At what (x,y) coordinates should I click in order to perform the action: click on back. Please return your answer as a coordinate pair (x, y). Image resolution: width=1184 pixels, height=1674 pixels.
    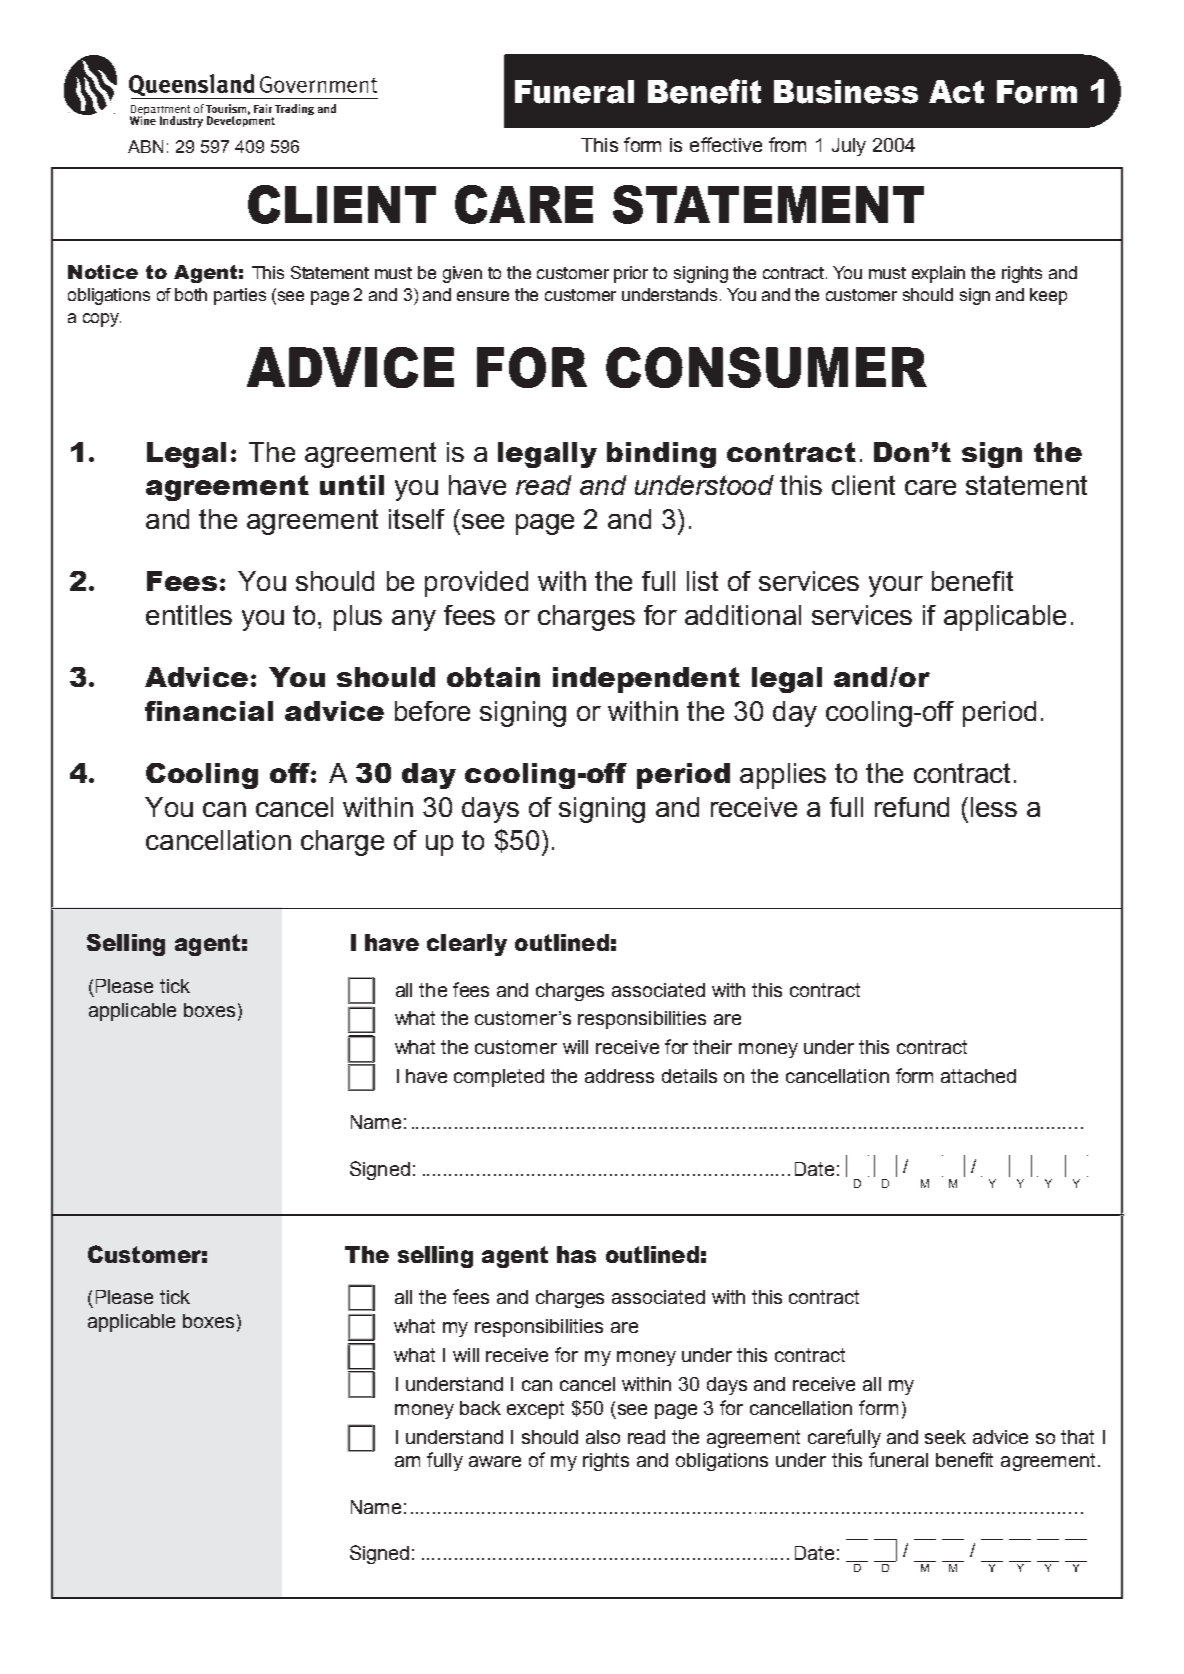
    Looking at the image, I should click on (480, 1408).
